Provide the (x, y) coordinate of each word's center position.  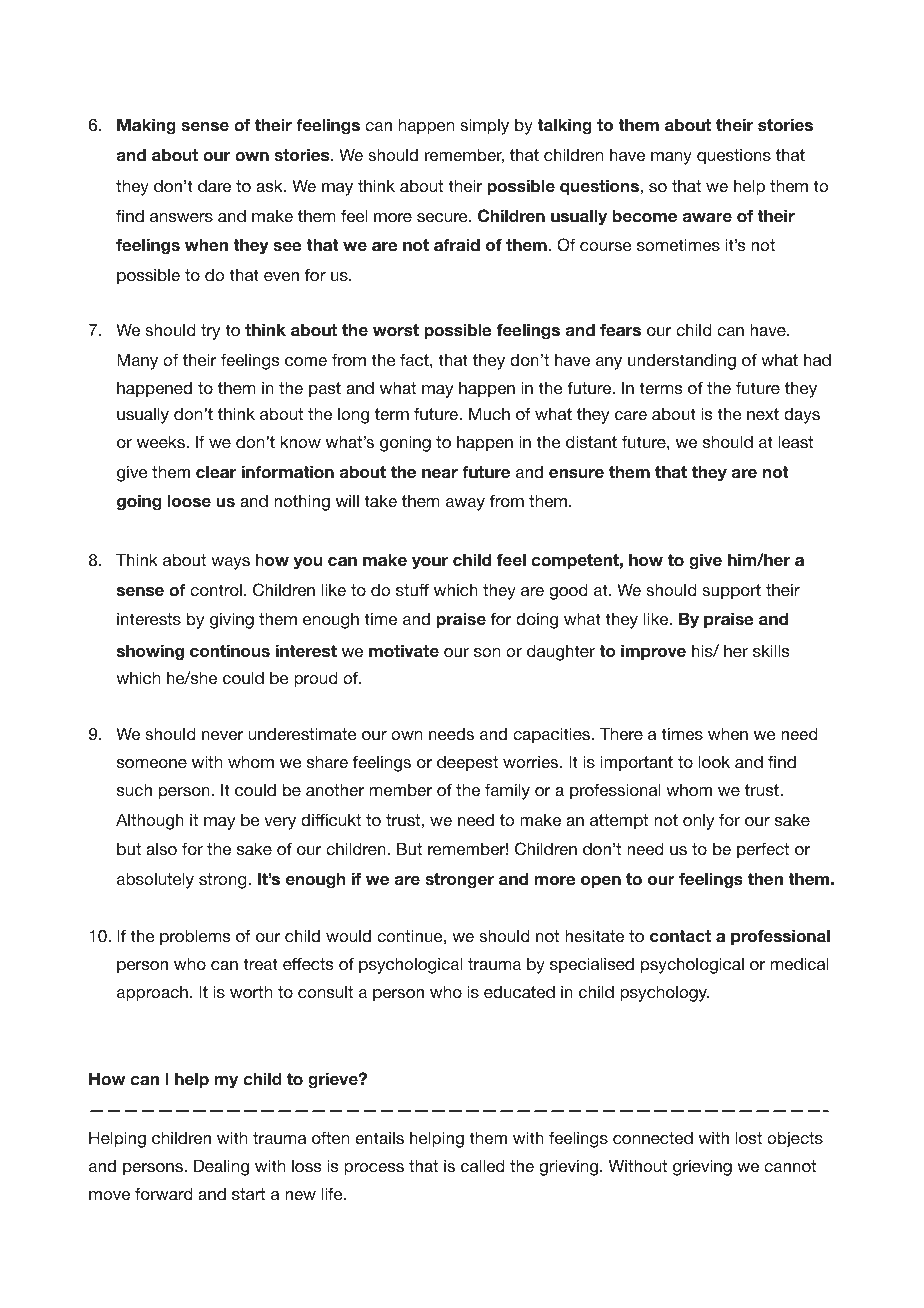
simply (484, 126)
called (483, 1165)
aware (707, 217)
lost (749, 1137)
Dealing (221, 1167)
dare (214, 185)
